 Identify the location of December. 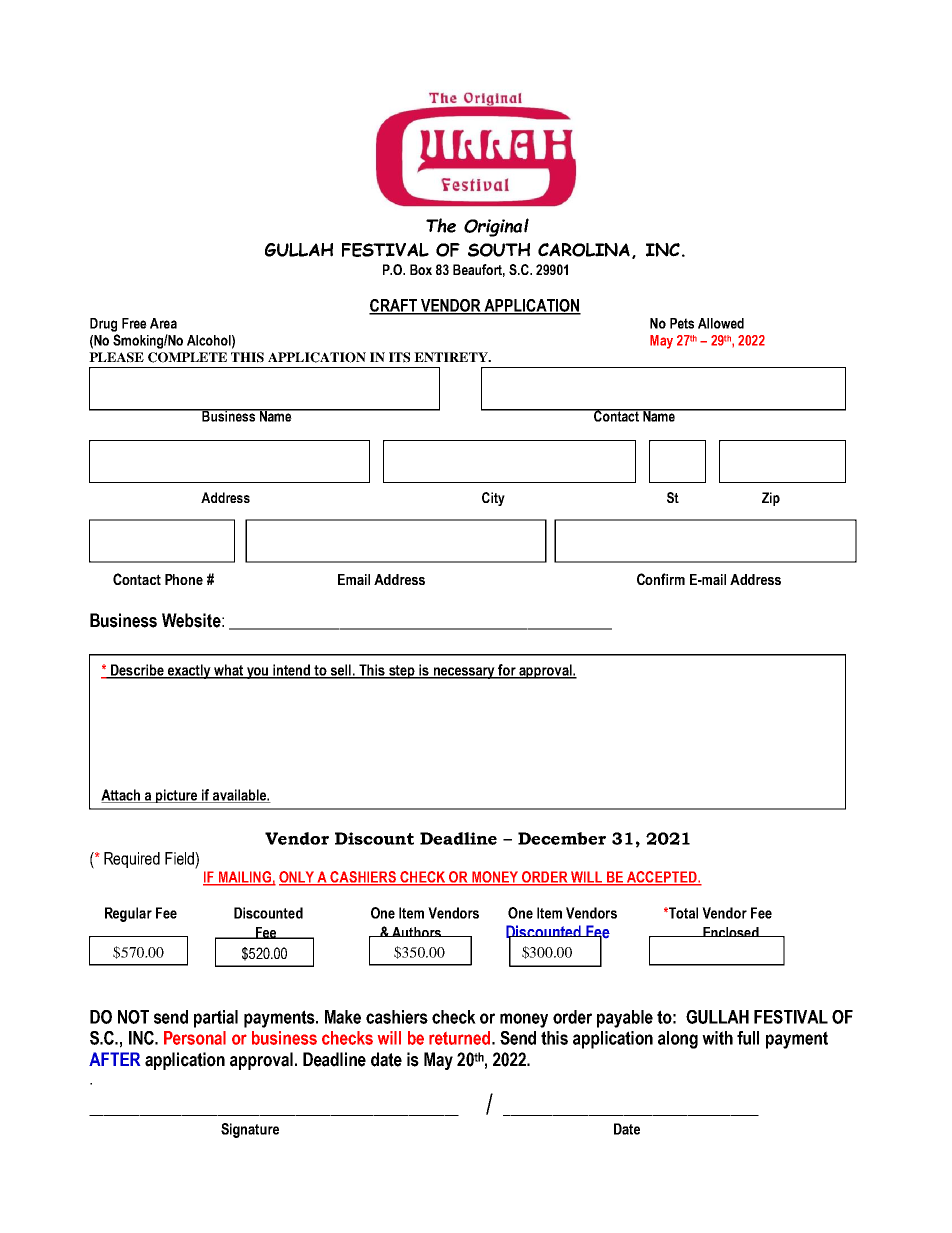
(562, 838).
